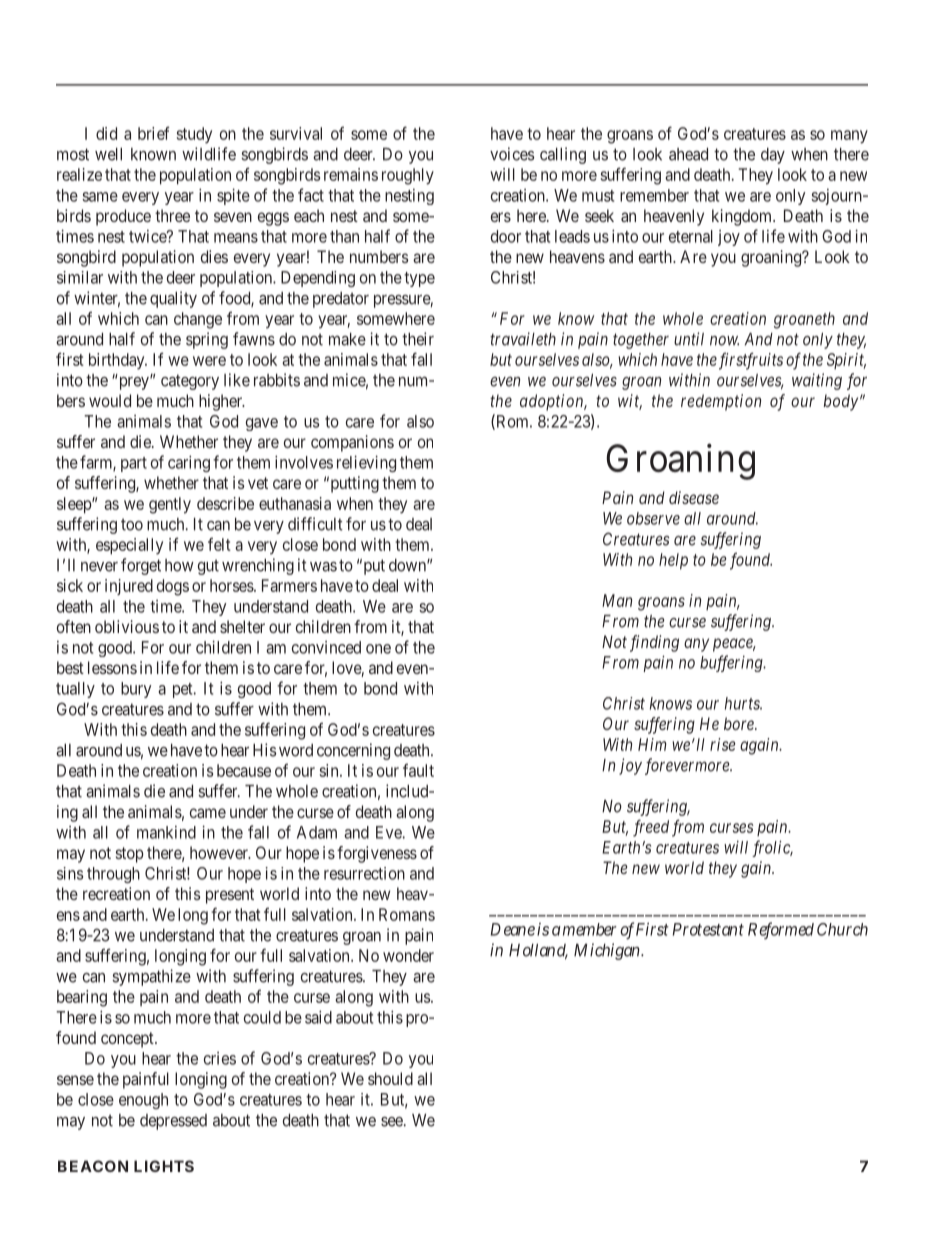  What do you see at coordinates (173, 1122) in the page?
I see `depressed` at bounding box center [173, 1122].
